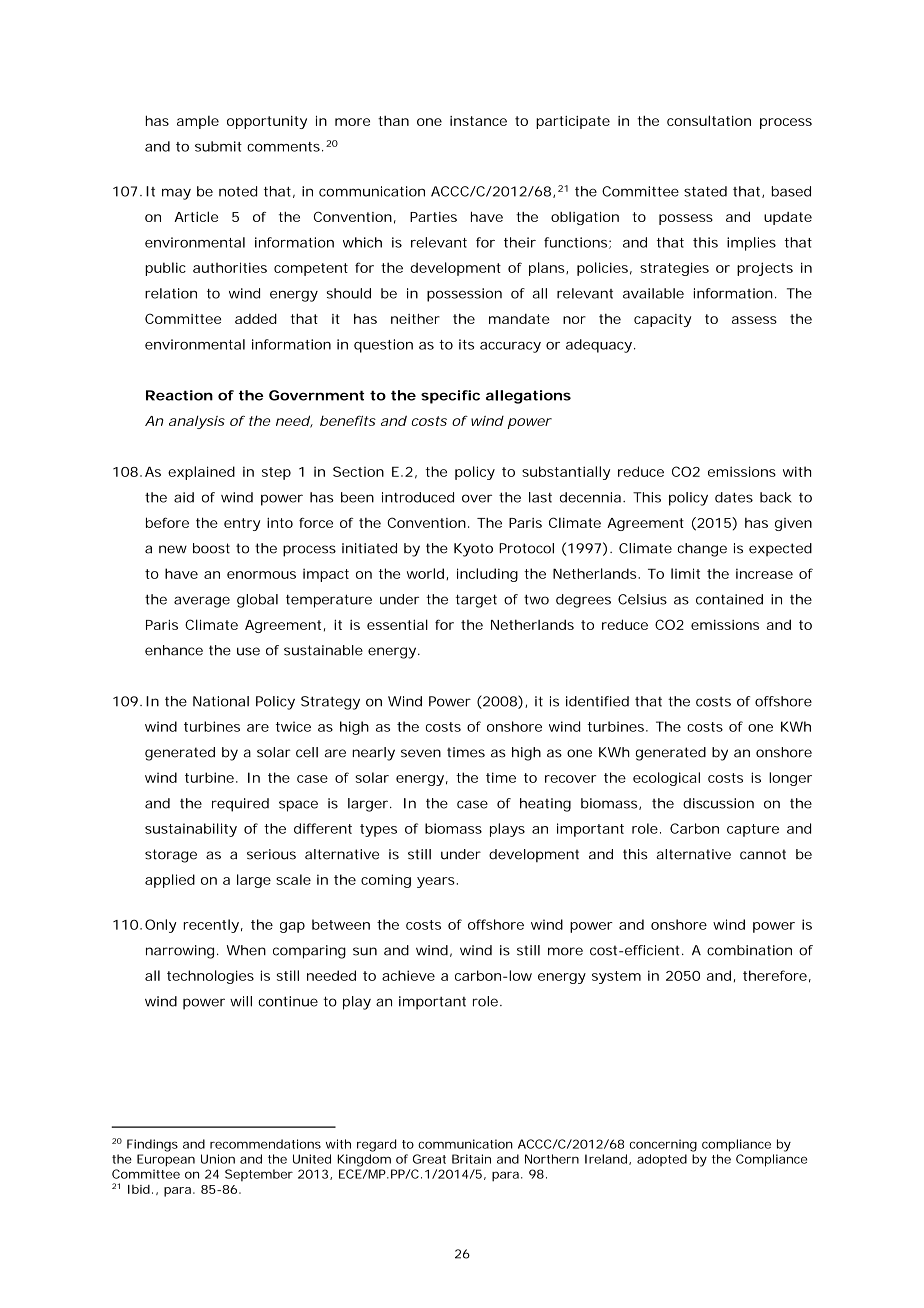 The height and width of the page is (1308, 924). What do you see at coordinates (709, 120) in the page?
I see `consultation` at bounding box center [709, 120].
